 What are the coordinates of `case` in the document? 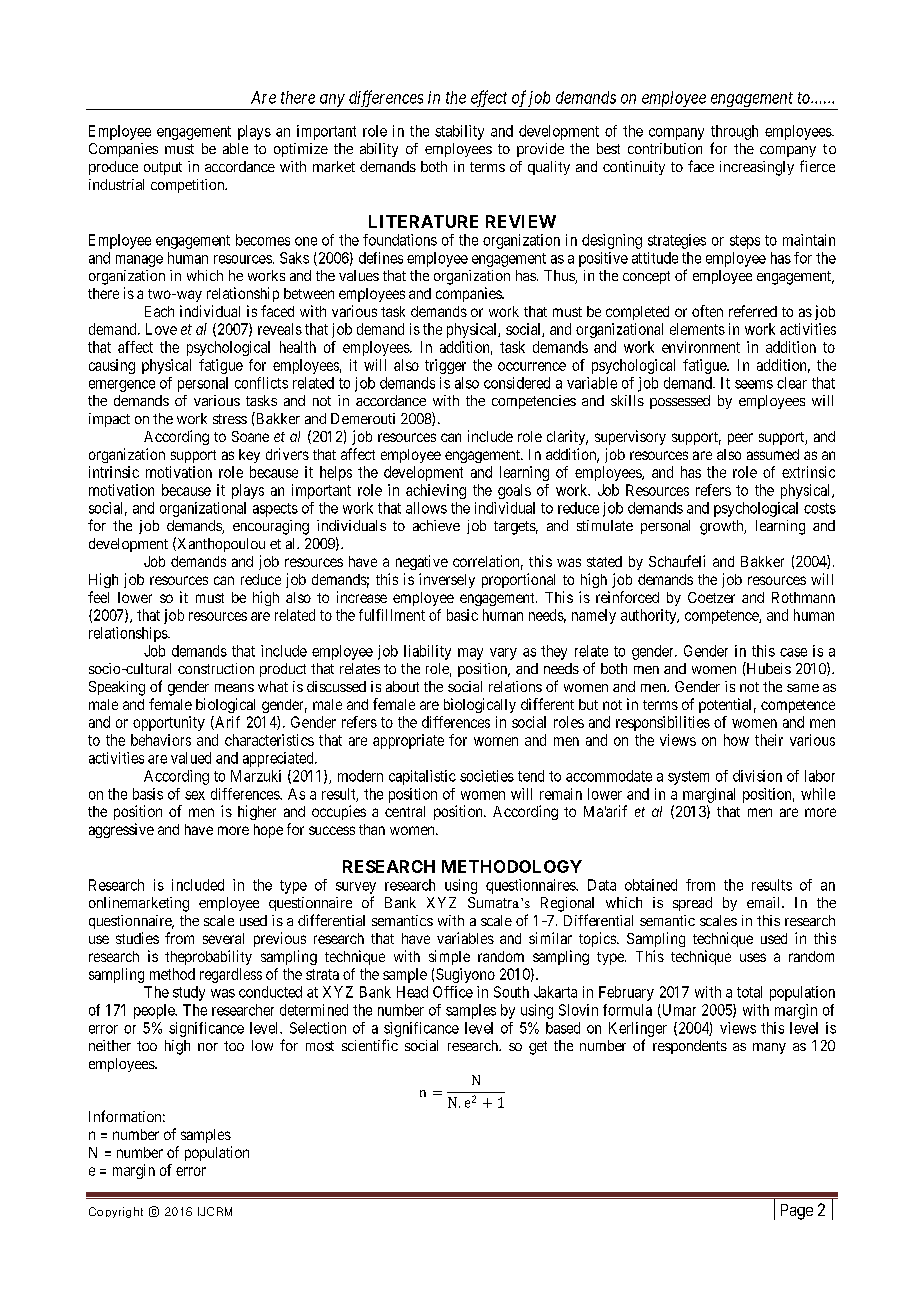 It's located at (793, 652).
